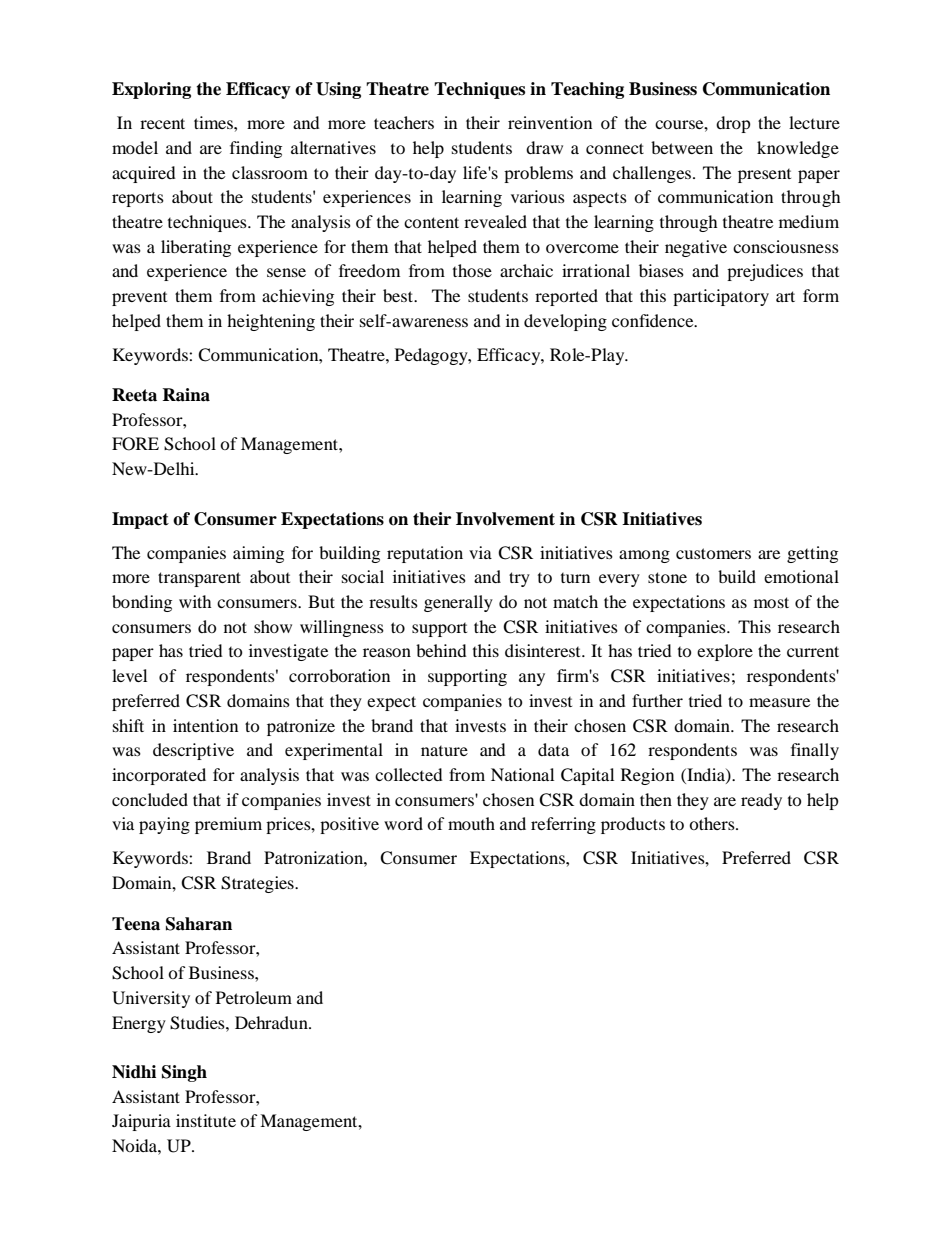  What do you see at coordinates (505, 519) in the screenshot?
I see `Involvement` at bounding box center [505, 519].
